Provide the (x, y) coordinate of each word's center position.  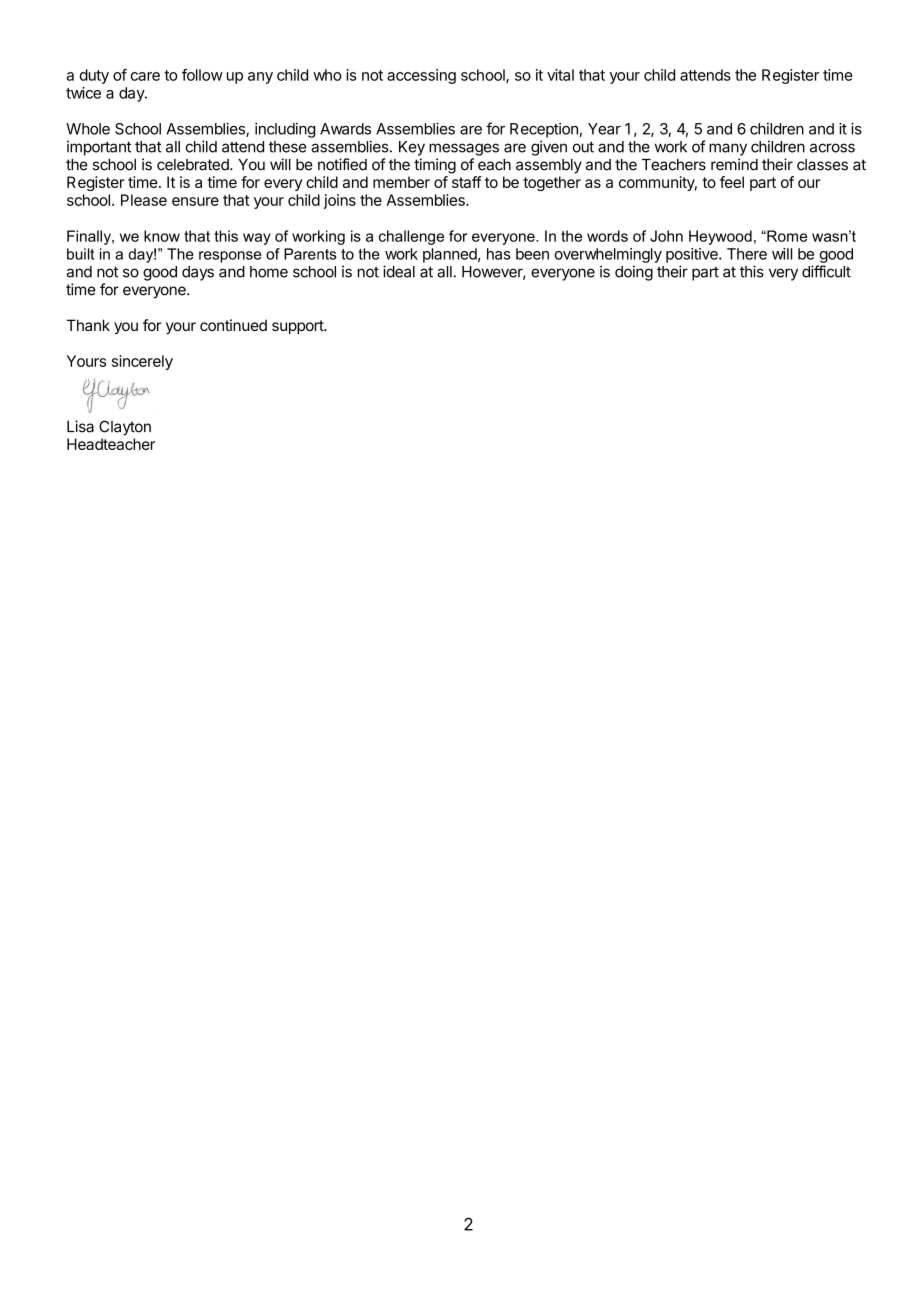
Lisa (80, 426)
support (298, 327)
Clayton (125, 428)
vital (560, 75)
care (145, 76)
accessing (421, 76)
